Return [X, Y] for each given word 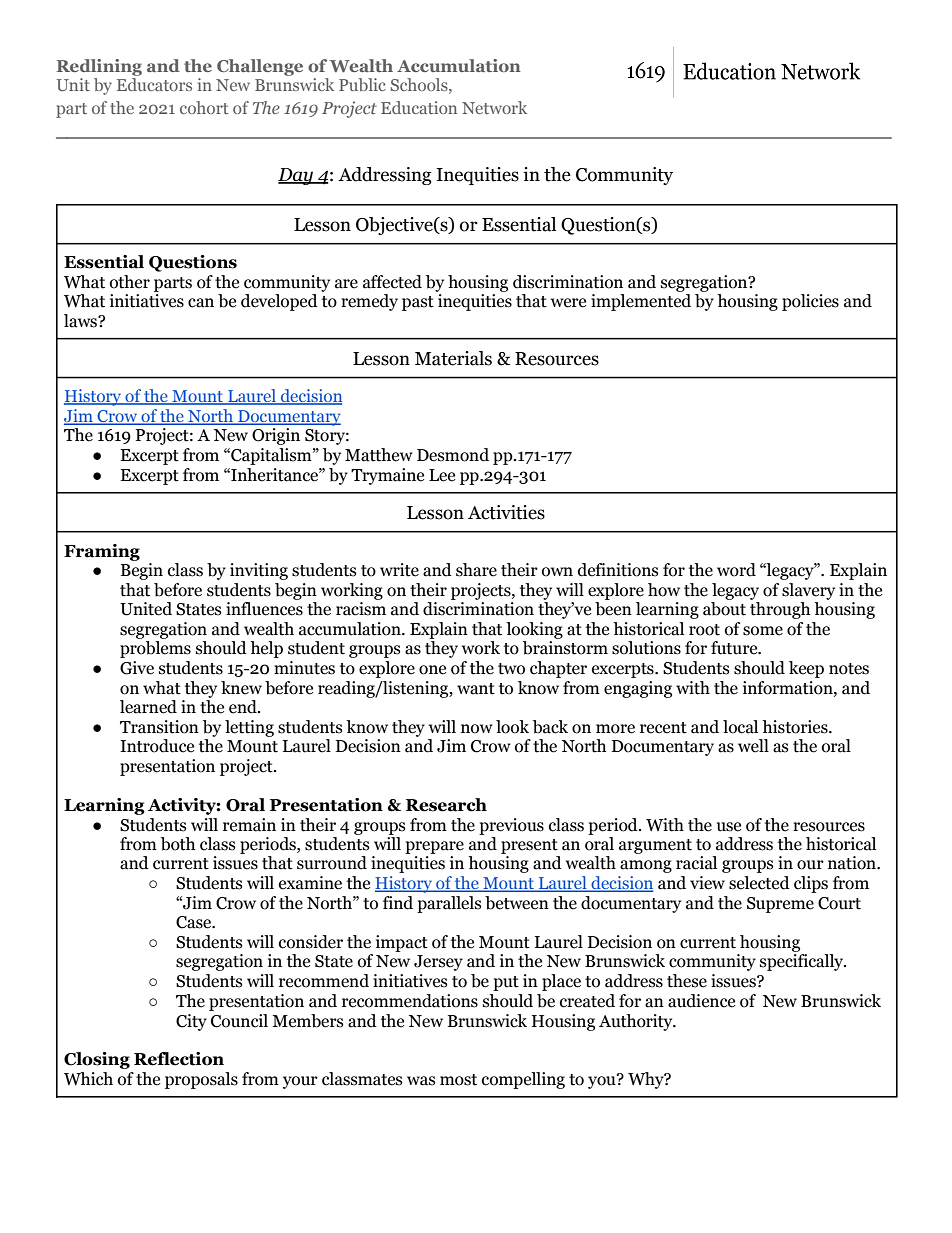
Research [446, 805]
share [476, 570]
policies [810, 302]
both [178, 844]
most [458, 1080]
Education [419, 107]
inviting [259, 571]
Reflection [179, 1059]
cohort [204, 107]
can [201, 303]
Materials [453, 358]
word [736, 570]
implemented [641, 302]
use [729, 827]
